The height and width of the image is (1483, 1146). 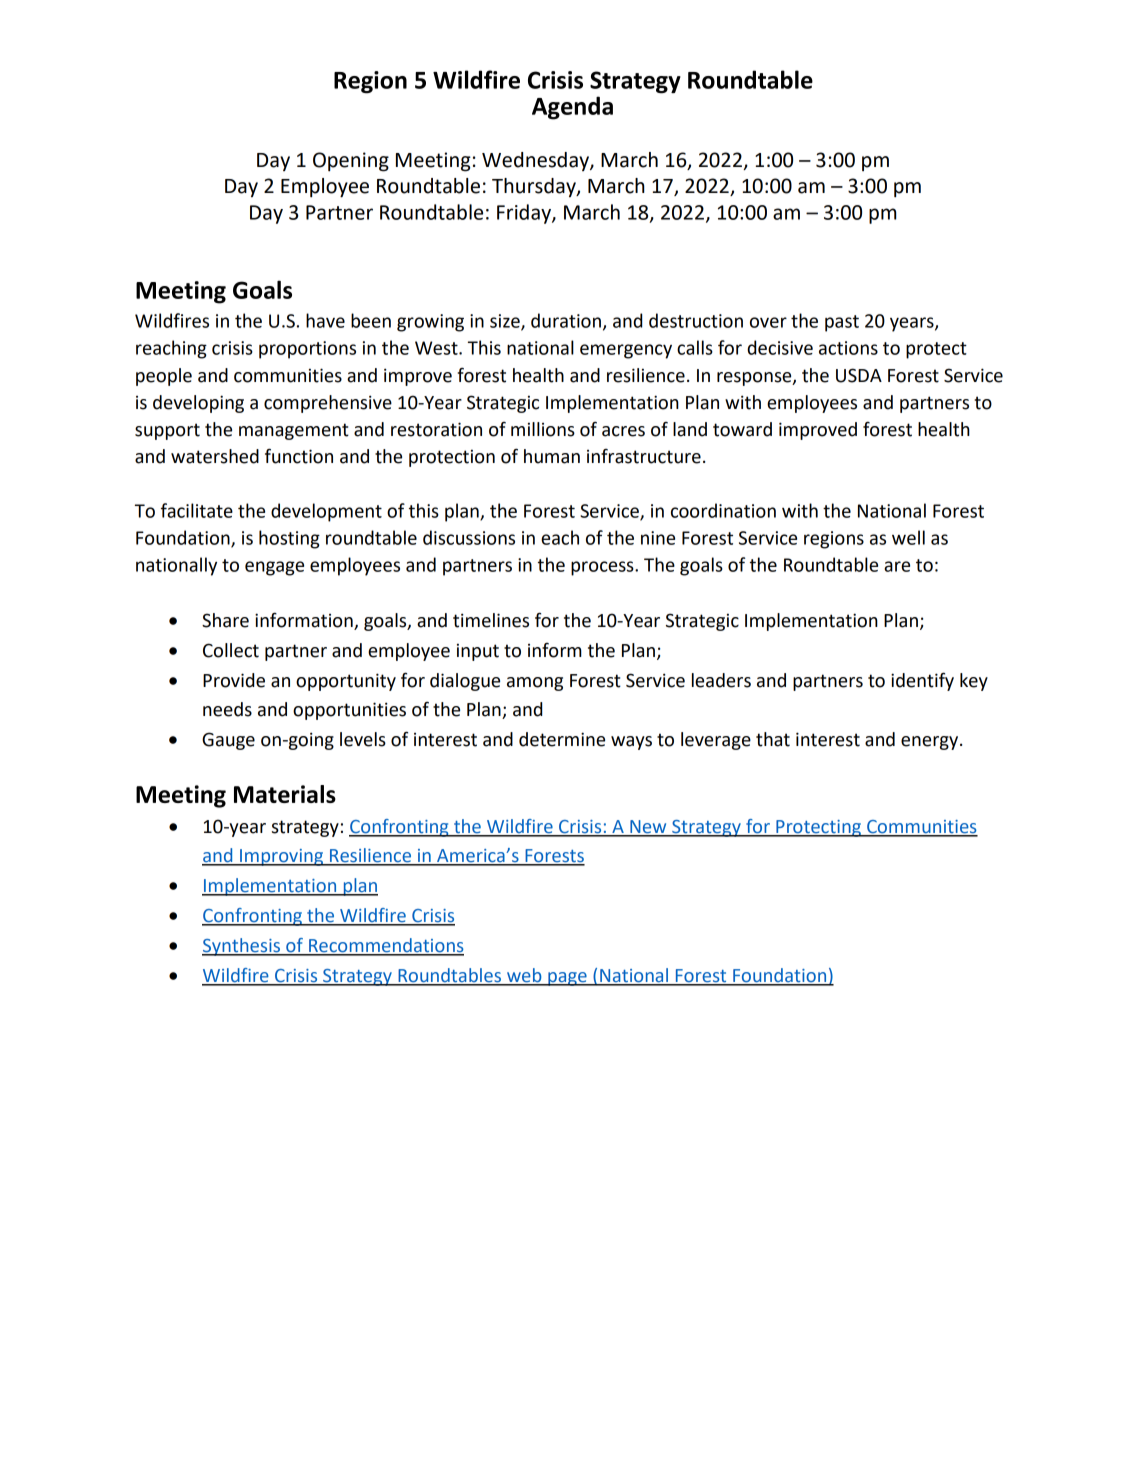 What do you see at coordinates (848, 348) in the image?
I see `actions` at bounding box center [848, 348].
